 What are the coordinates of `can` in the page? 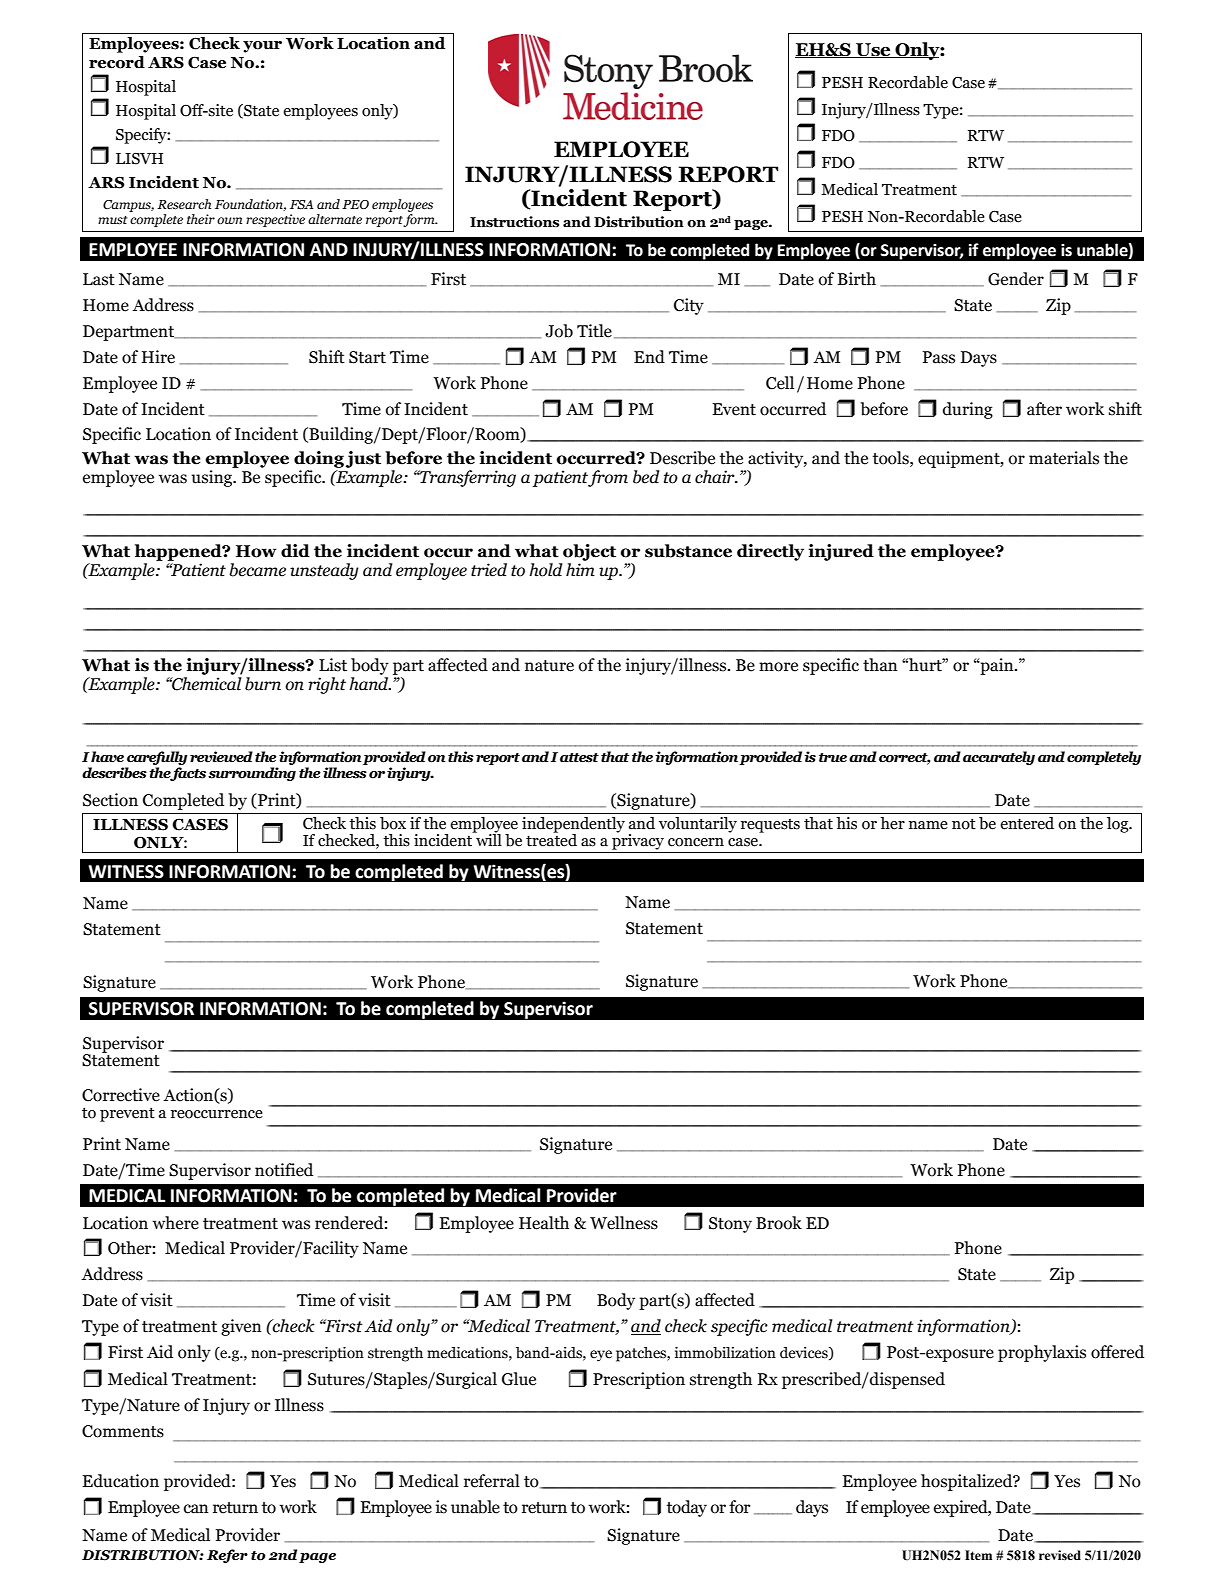 It's located at (196, 1509).
